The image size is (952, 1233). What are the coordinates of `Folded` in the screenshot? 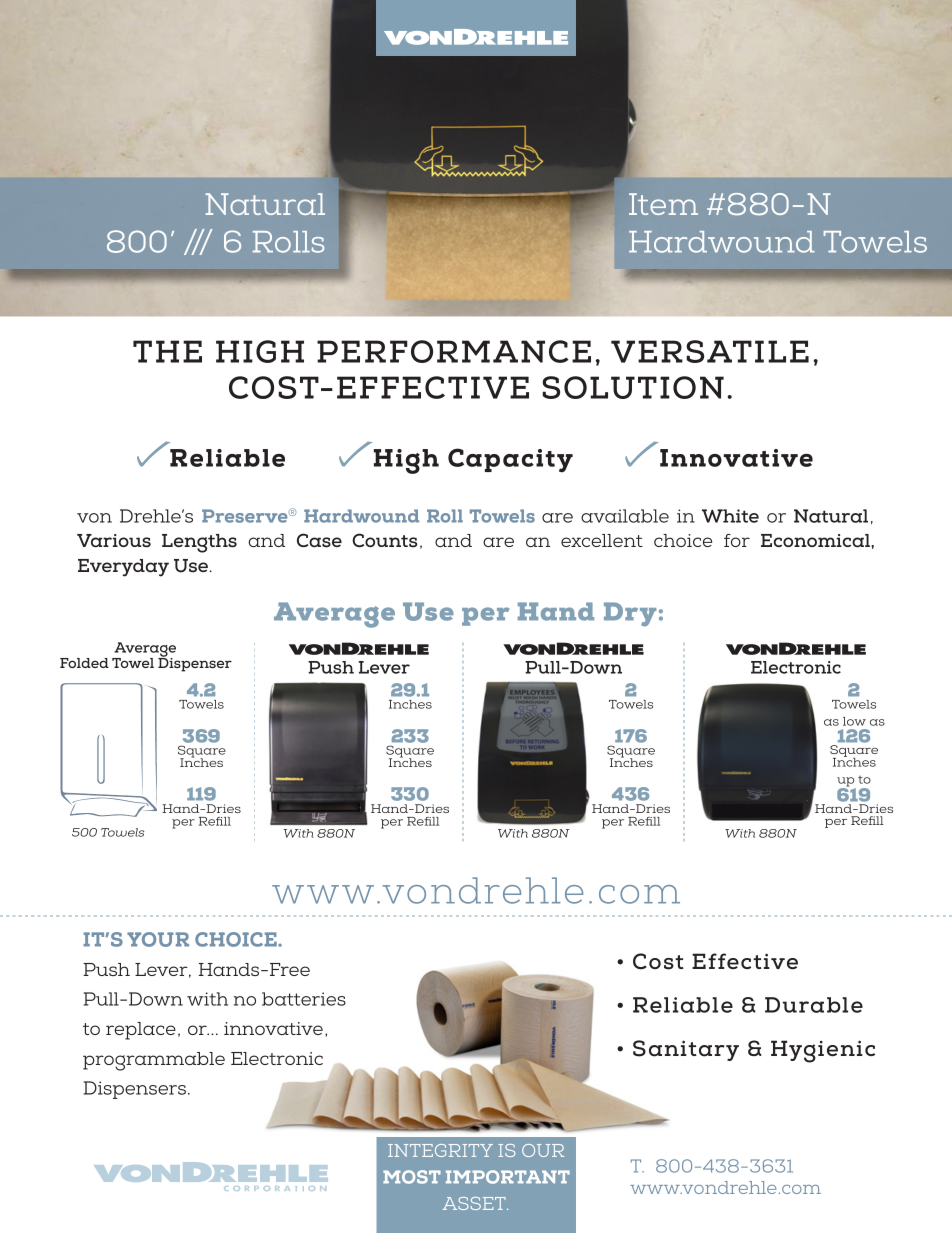 It's located at (84, 663).
